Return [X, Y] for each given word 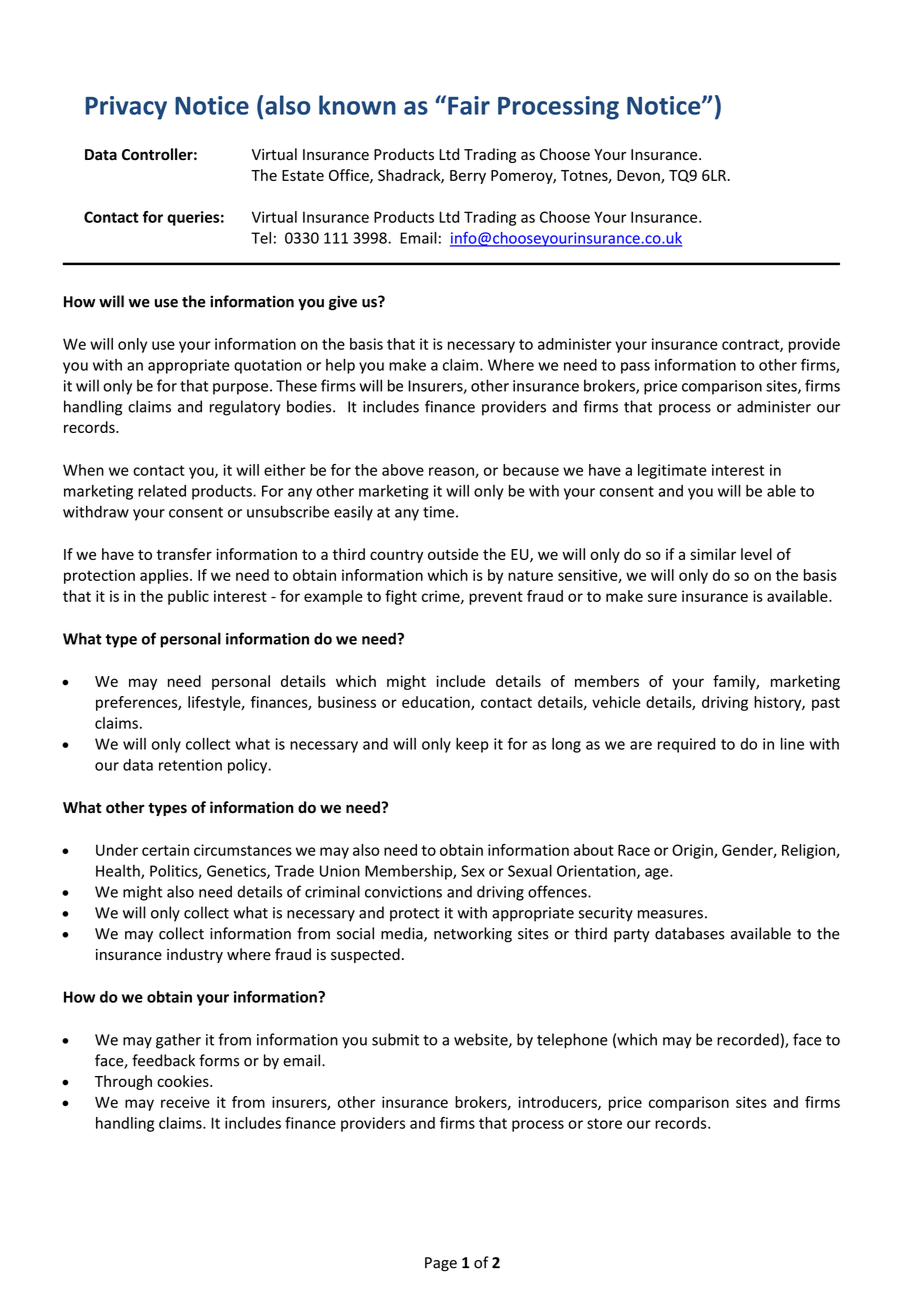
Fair [469, 105]
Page [441, 1264]
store [604, 1123]
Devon [639, 176]
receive [185, 1102]
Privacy [126, 108]
